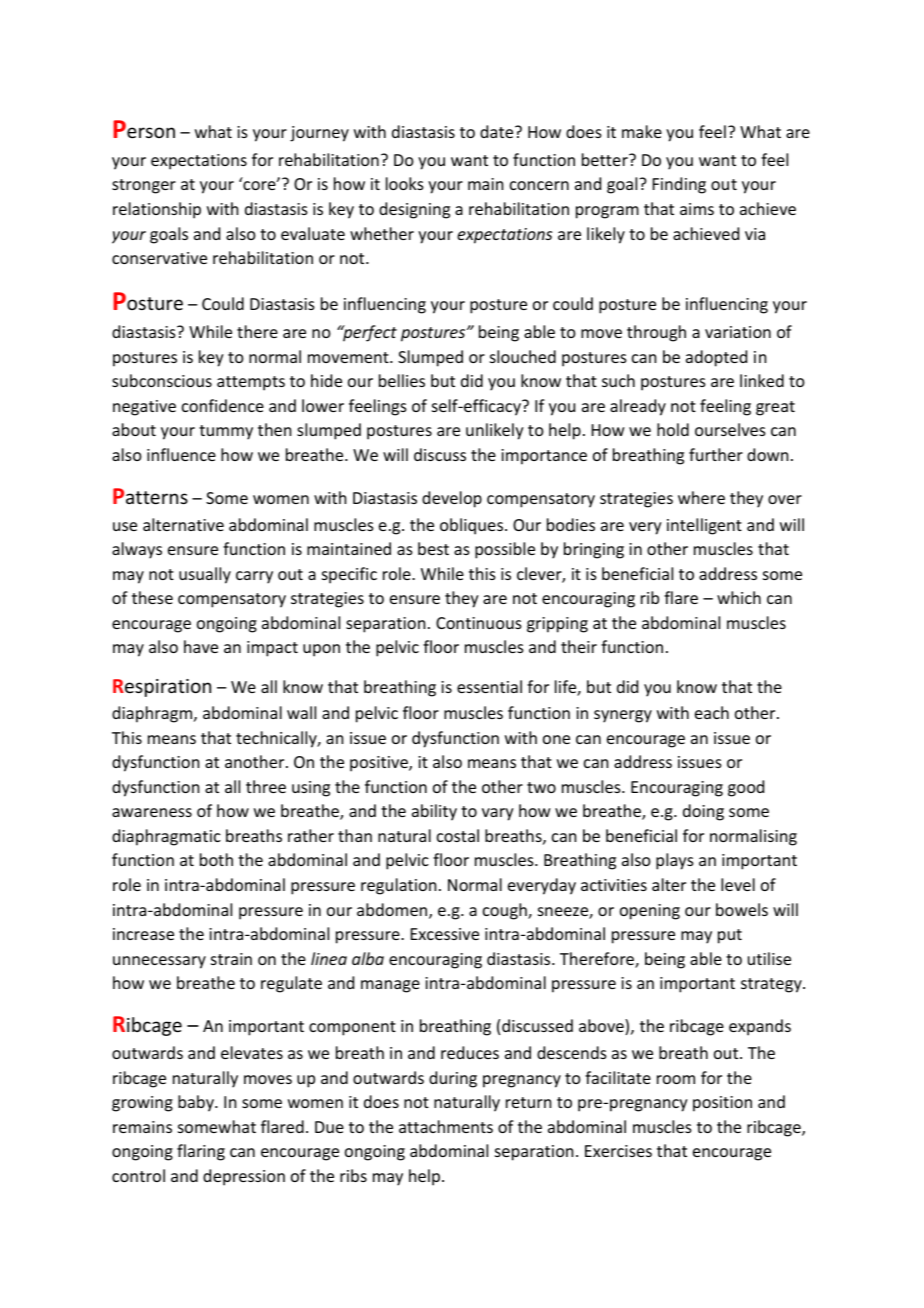 This page has height=1308, width=924. Describe the element at coordinates (703, 812) in the page. I see `doing` at that location.
